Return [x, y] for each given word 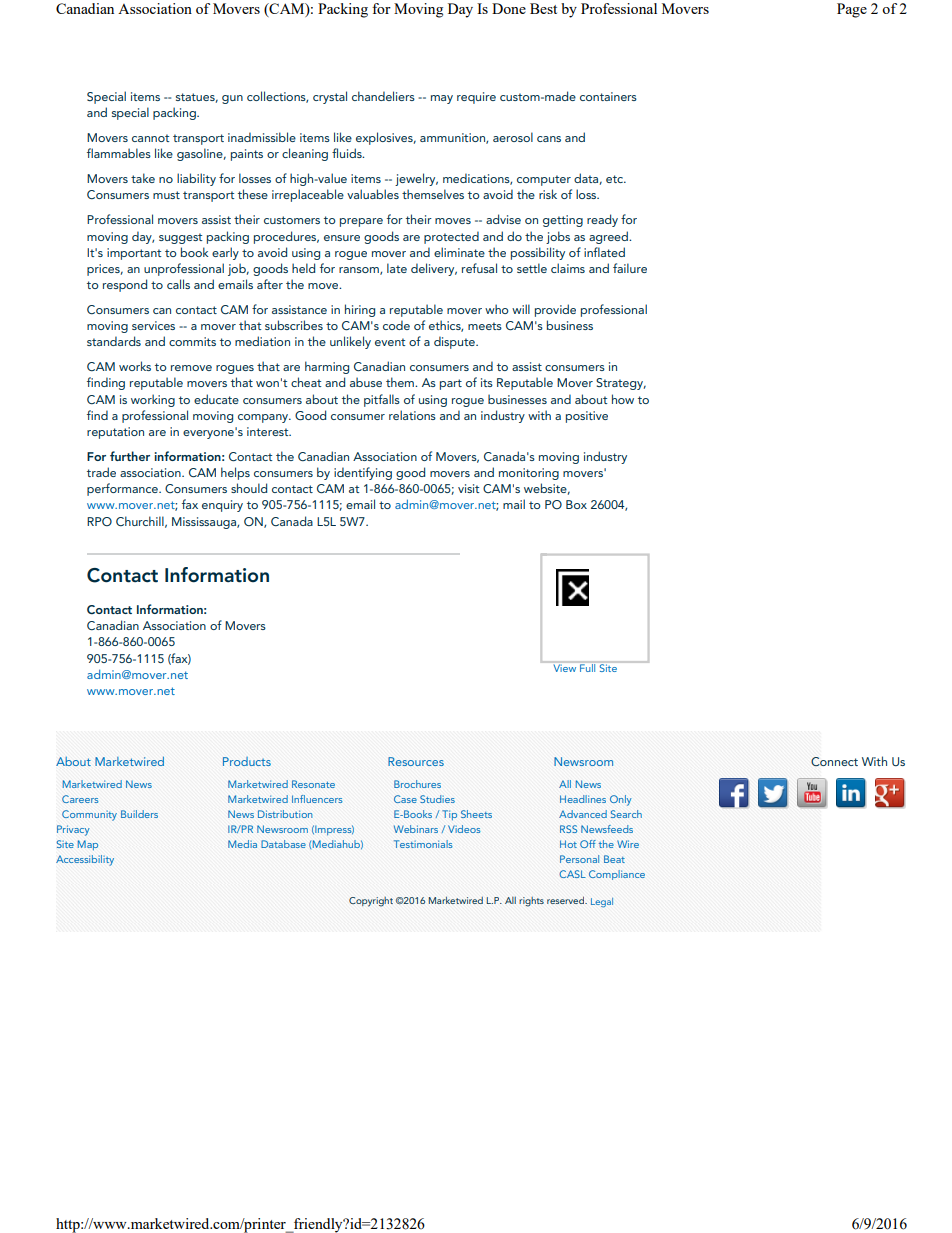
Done [509, 8]
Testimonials [423, 844]
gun [232, 99]
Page [852, 10]
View [565, 668]
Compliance [617, 875]
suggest [180, 238]
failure [630, 268]
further [130, 456]
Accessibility [85, 860]
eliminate [459, 252]
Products [247, 761]
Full [587, 668]
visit [468, 488]
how [623, 399]
